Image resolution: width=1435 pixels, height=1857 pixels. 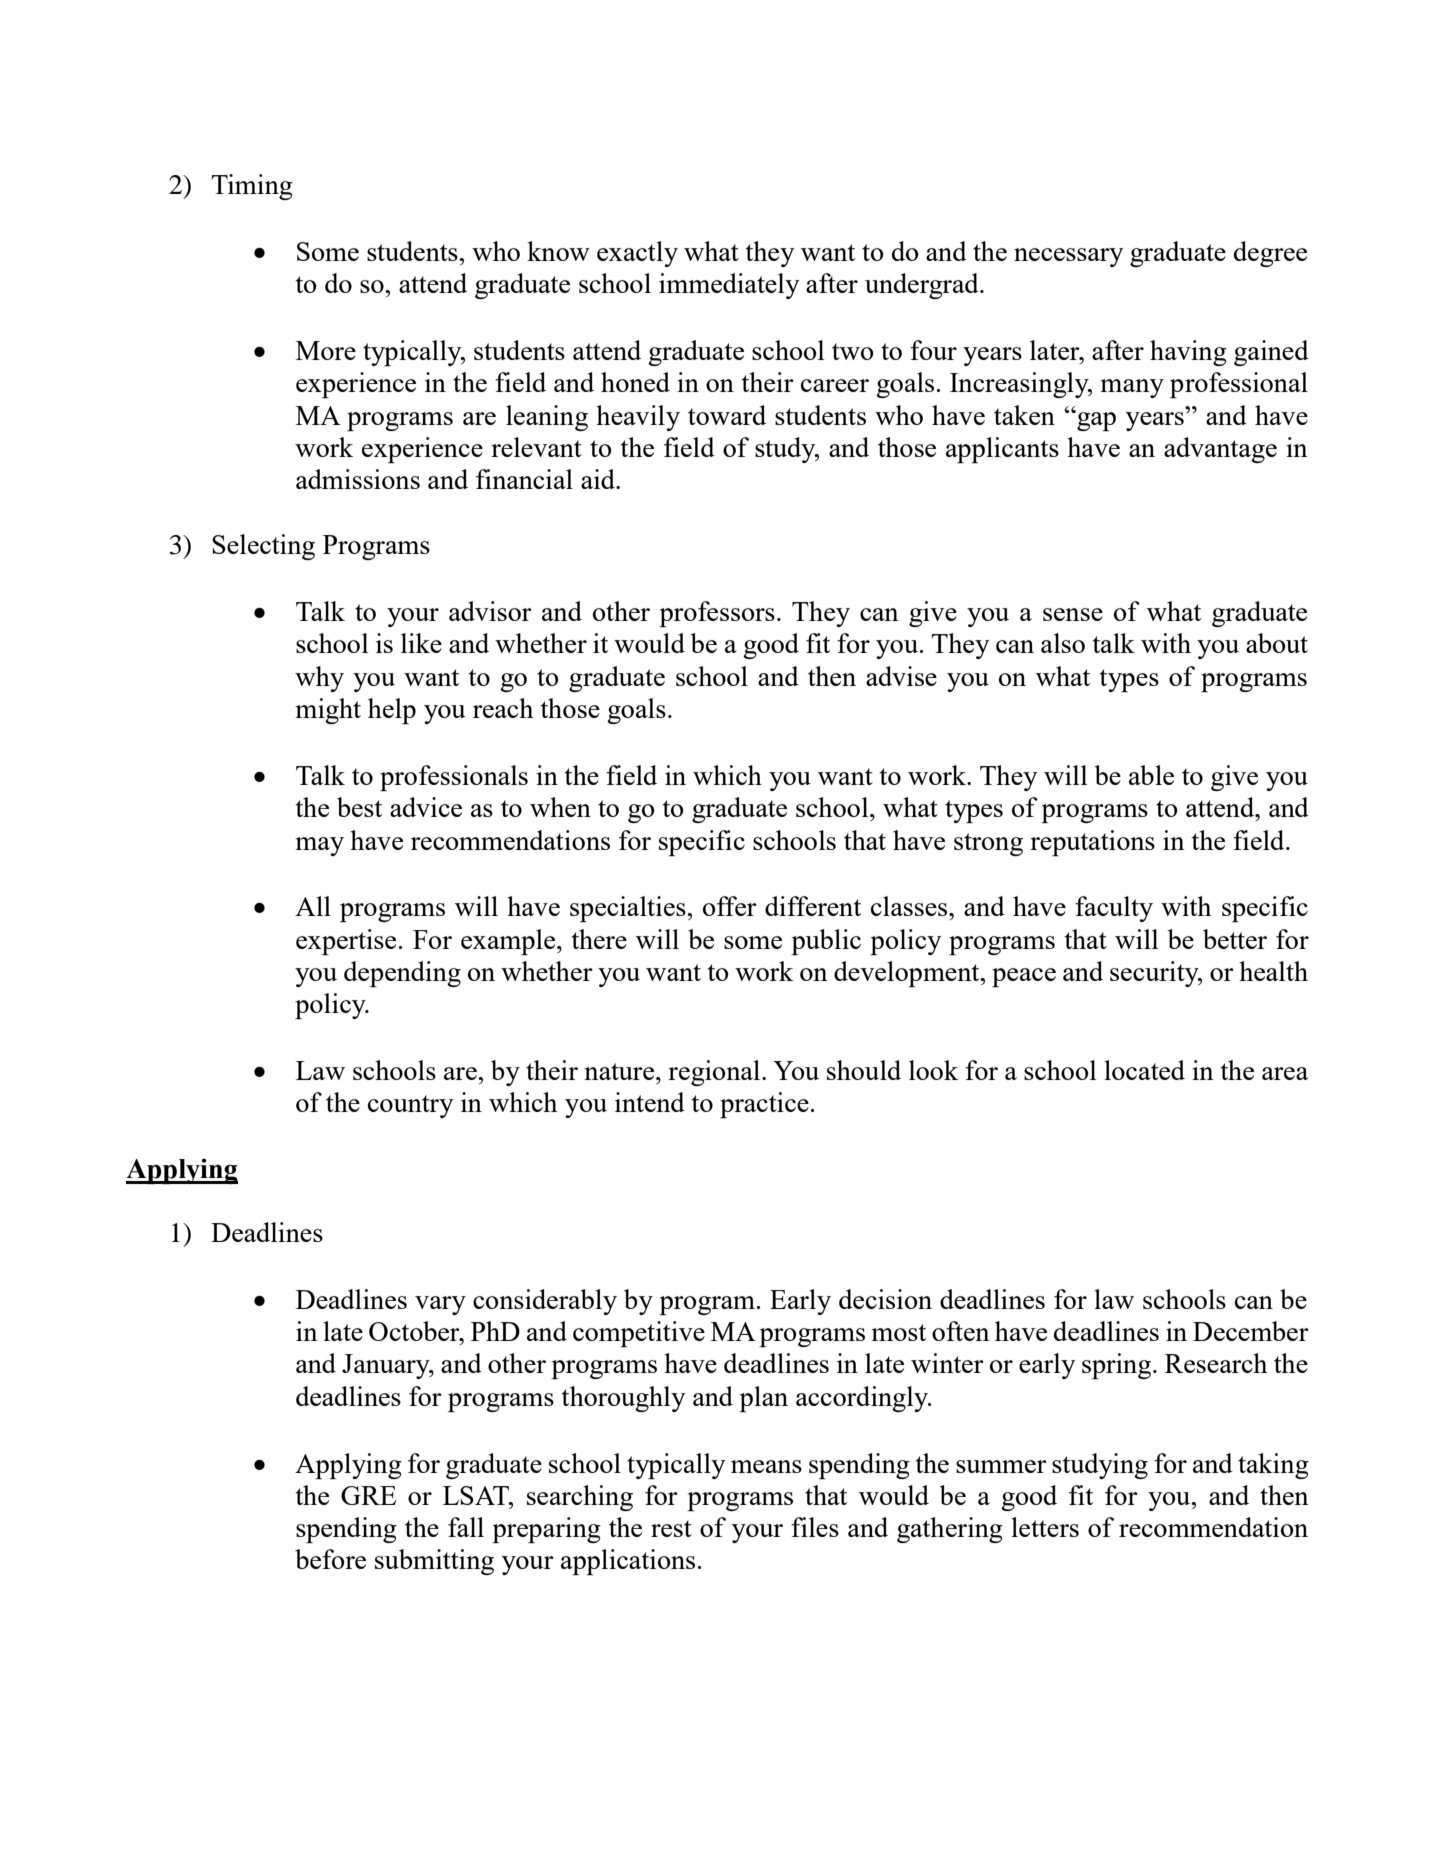 What do you see at coordinates (358, 479) in the screenshot?
I see `admissions` at bounding box center [358, 479].
